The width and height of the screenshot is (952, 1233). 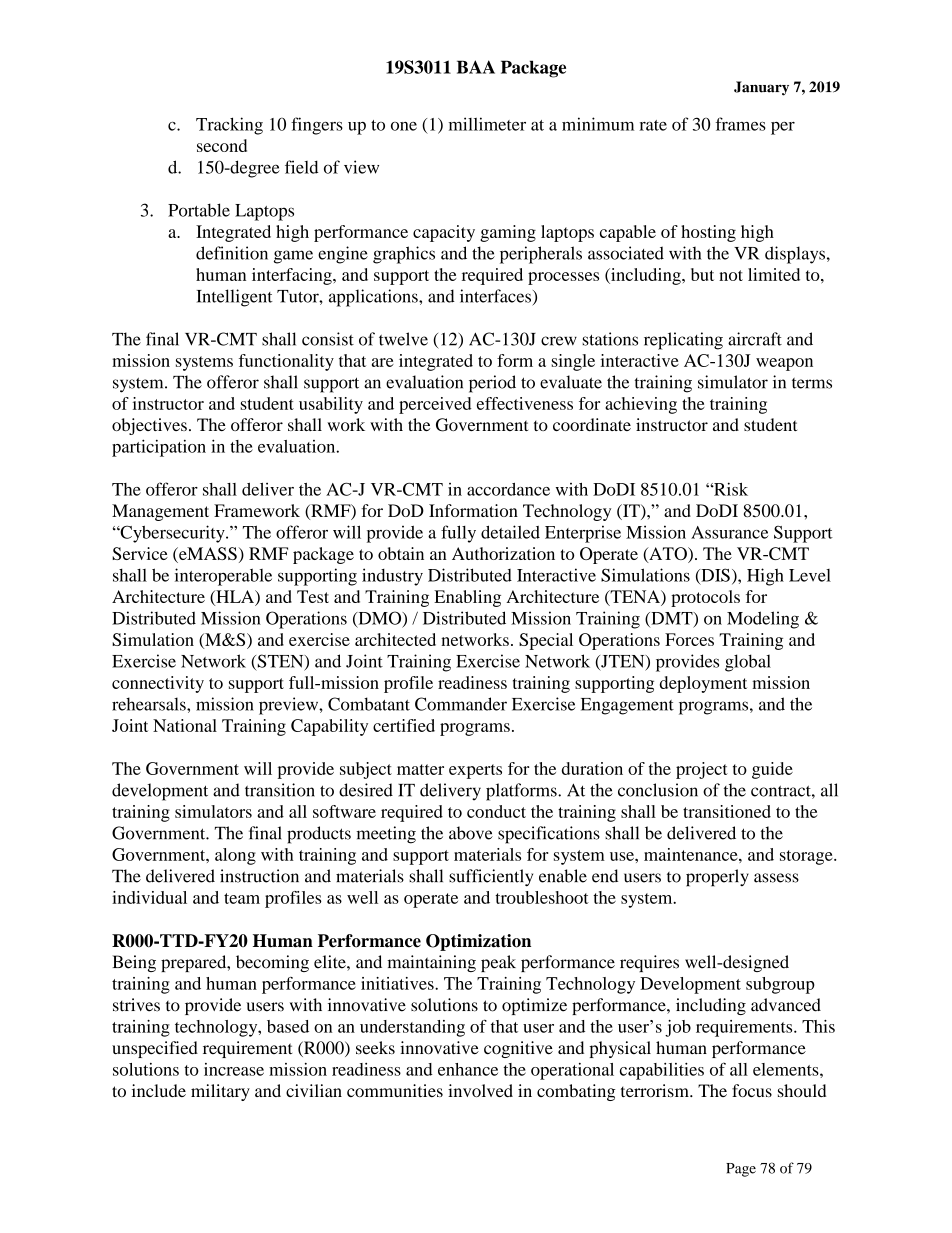 What do you see at coordinates (185, 725) in the screenshot?
I see `National` at bounding box center [185, 725].
